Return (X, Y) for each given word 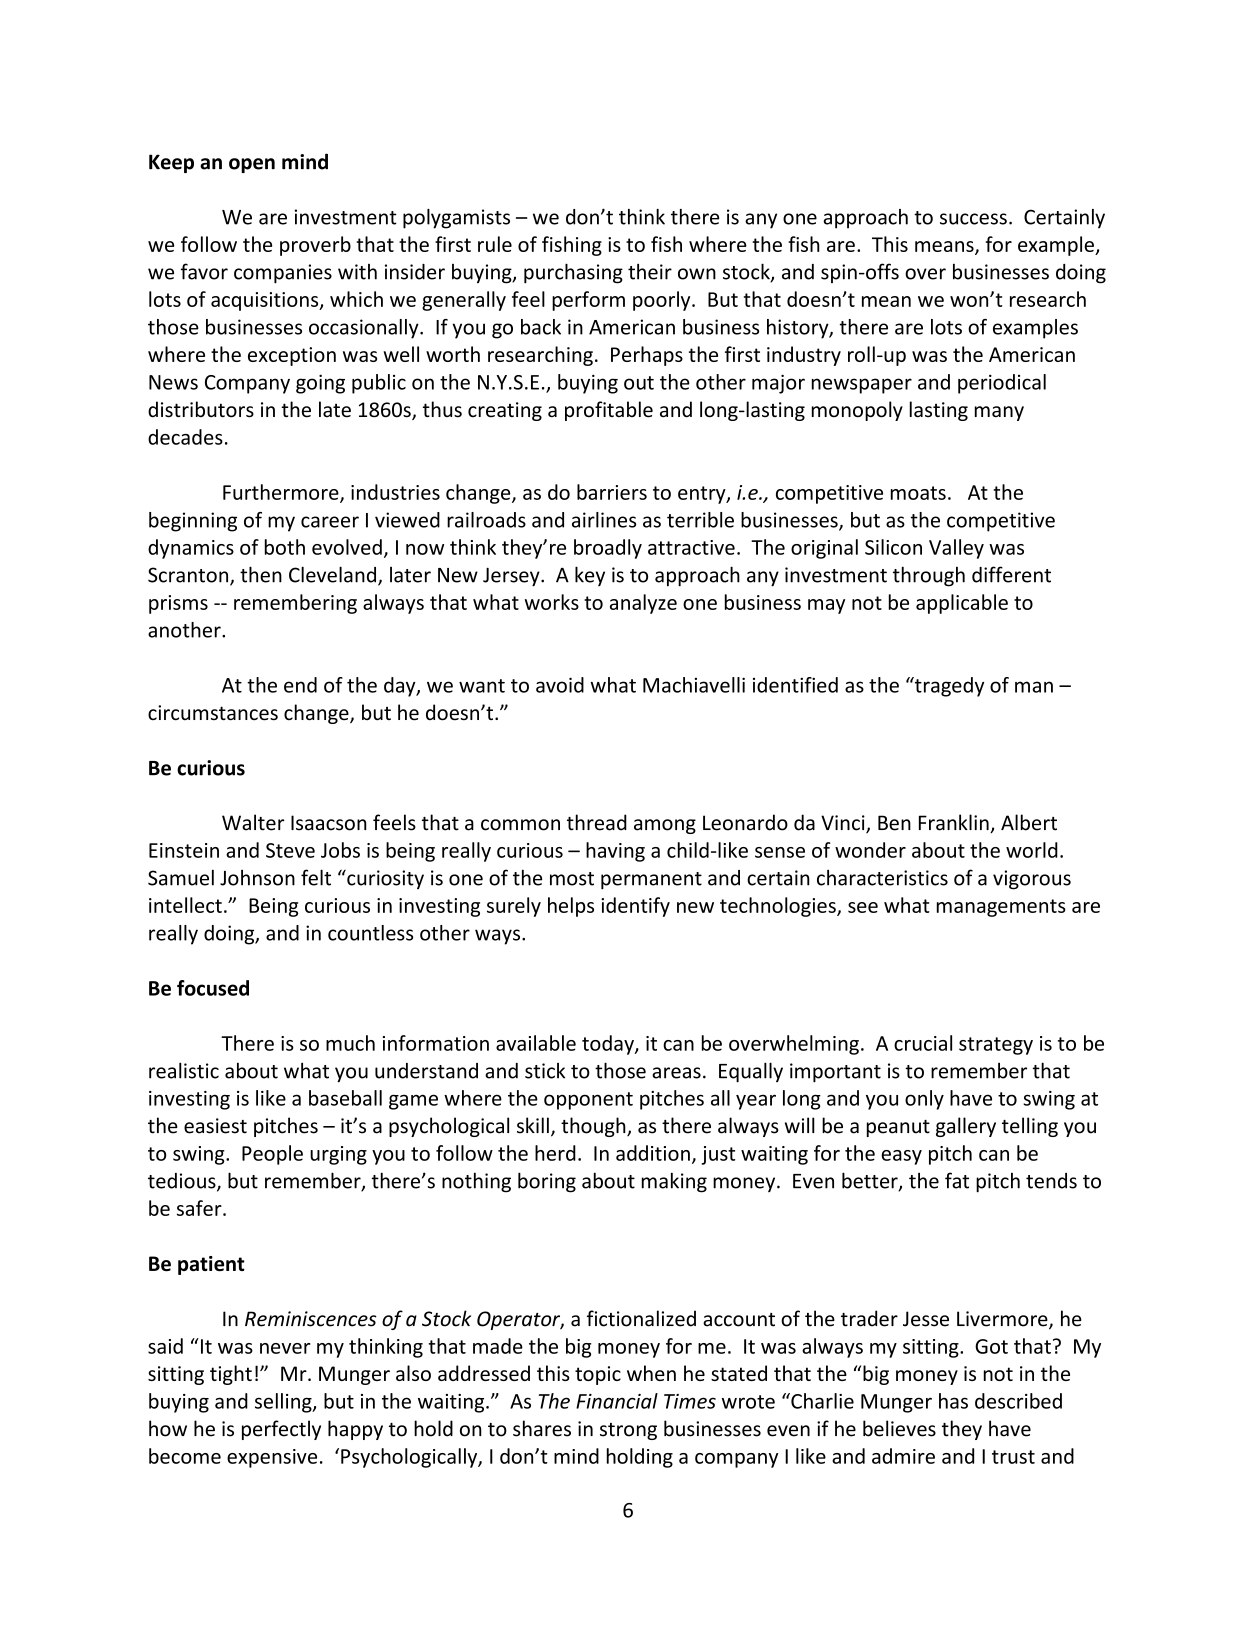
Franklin (955, 823)
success (973, 219)
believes (899, 1428)
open (252, 165)
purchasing (573, 273)
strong (628, 1431)
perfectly (281, 1430)
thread (597, 822)
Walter (253, 822)
